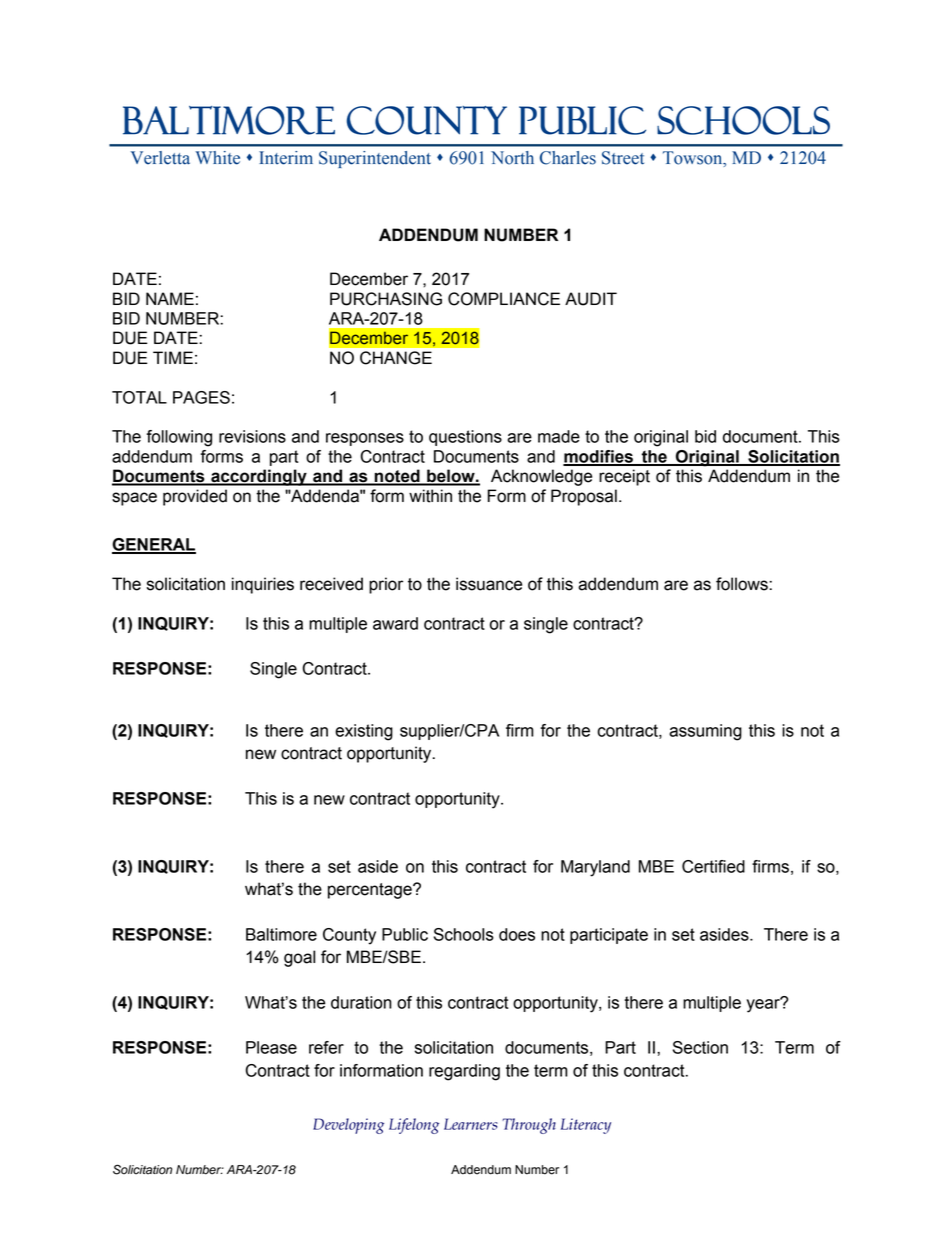 The image size is (952, 1233). Describe the element at coordinates (299, 958) in the screenshot. I see `goal` at that location.
